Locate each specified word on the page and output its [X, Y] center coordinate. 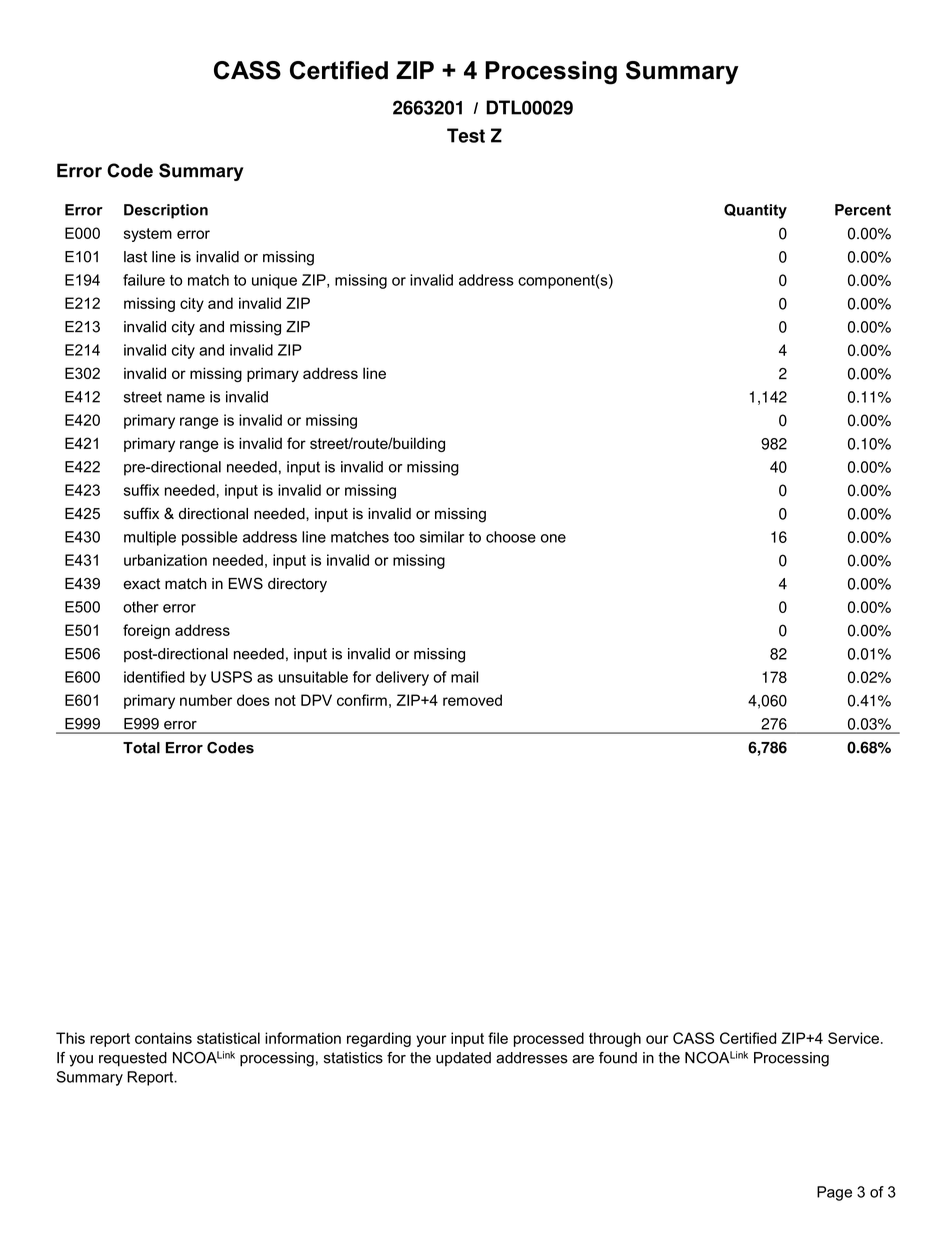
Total [141, 748]
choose [511, 537]
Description [166, 211]
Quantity [755, 211]
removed [472, 700]
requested [133, 1059]
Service [853, 1038]
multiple [150, 538]
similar [442, 537]
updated [463, 1059]
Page [834, 1193]
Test [466, 135]
